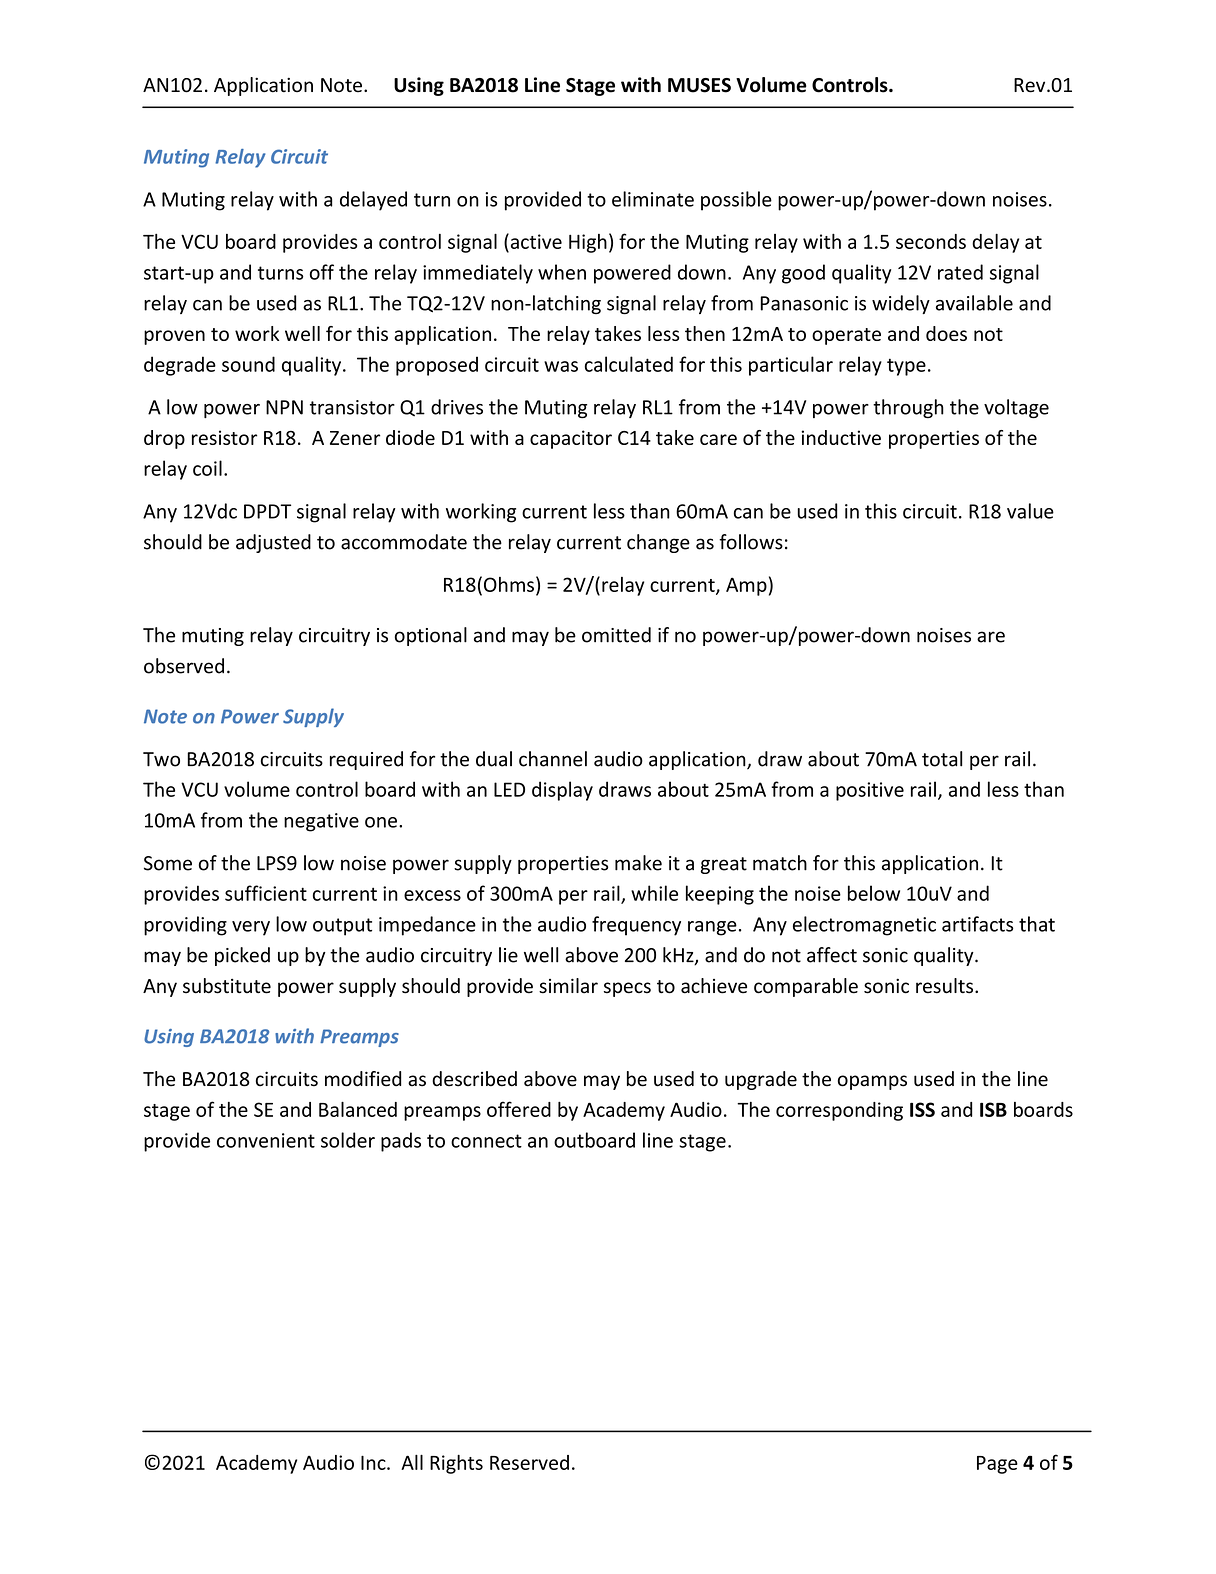 Image resolution: width=1216 pixels, height=1574 pixels. Describe the element at coordinates (529, 1462) in the screenshot. I see `Reserved` at that location.
